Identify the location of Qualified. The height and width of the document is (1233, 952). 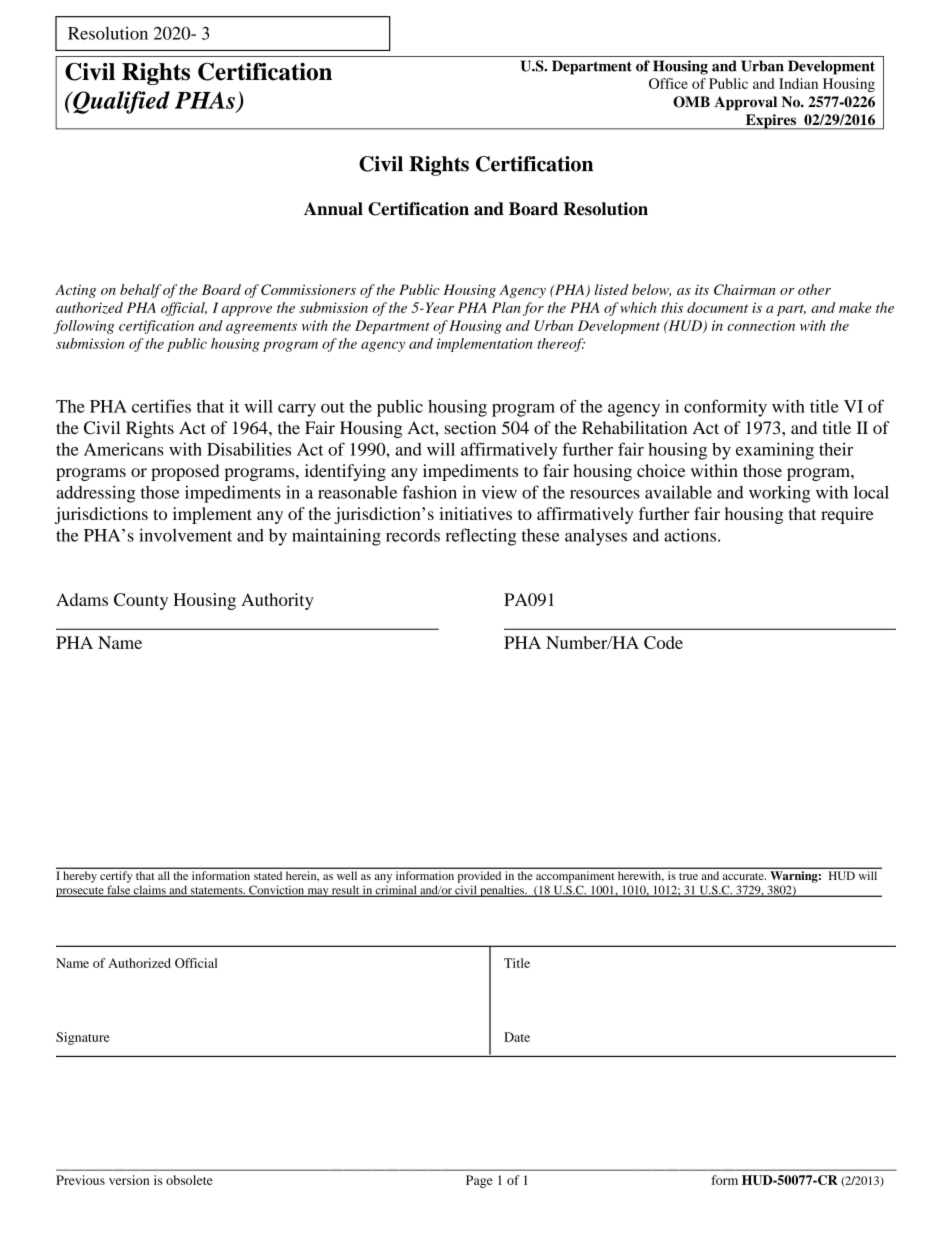
(120, 102).
